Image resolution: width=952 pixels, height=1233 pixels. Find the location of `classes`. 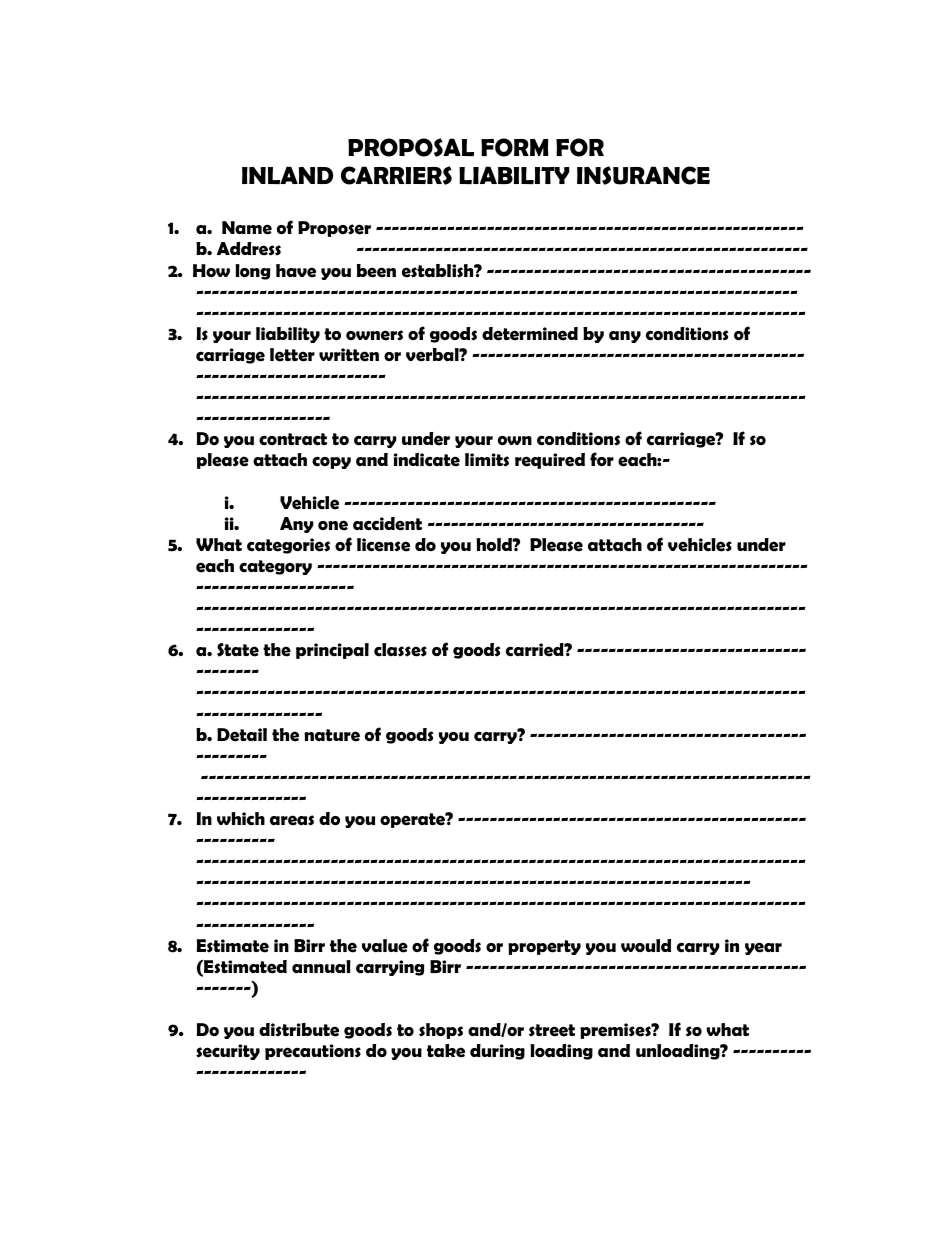

classes is located at coordinates (400, 650).
